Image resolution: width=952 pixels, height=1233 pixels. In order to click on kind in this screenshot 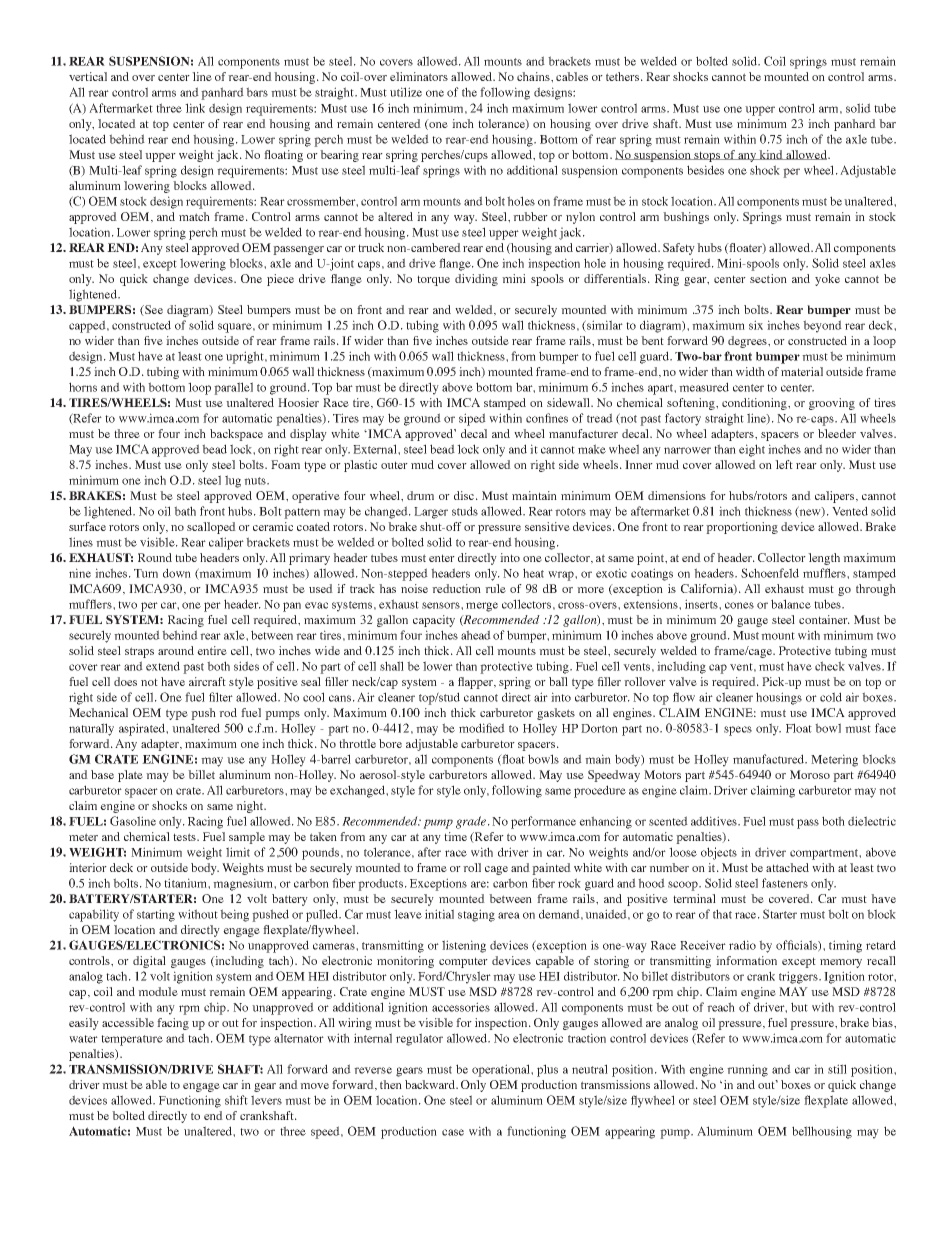, I will do `click(771, 155)`.
